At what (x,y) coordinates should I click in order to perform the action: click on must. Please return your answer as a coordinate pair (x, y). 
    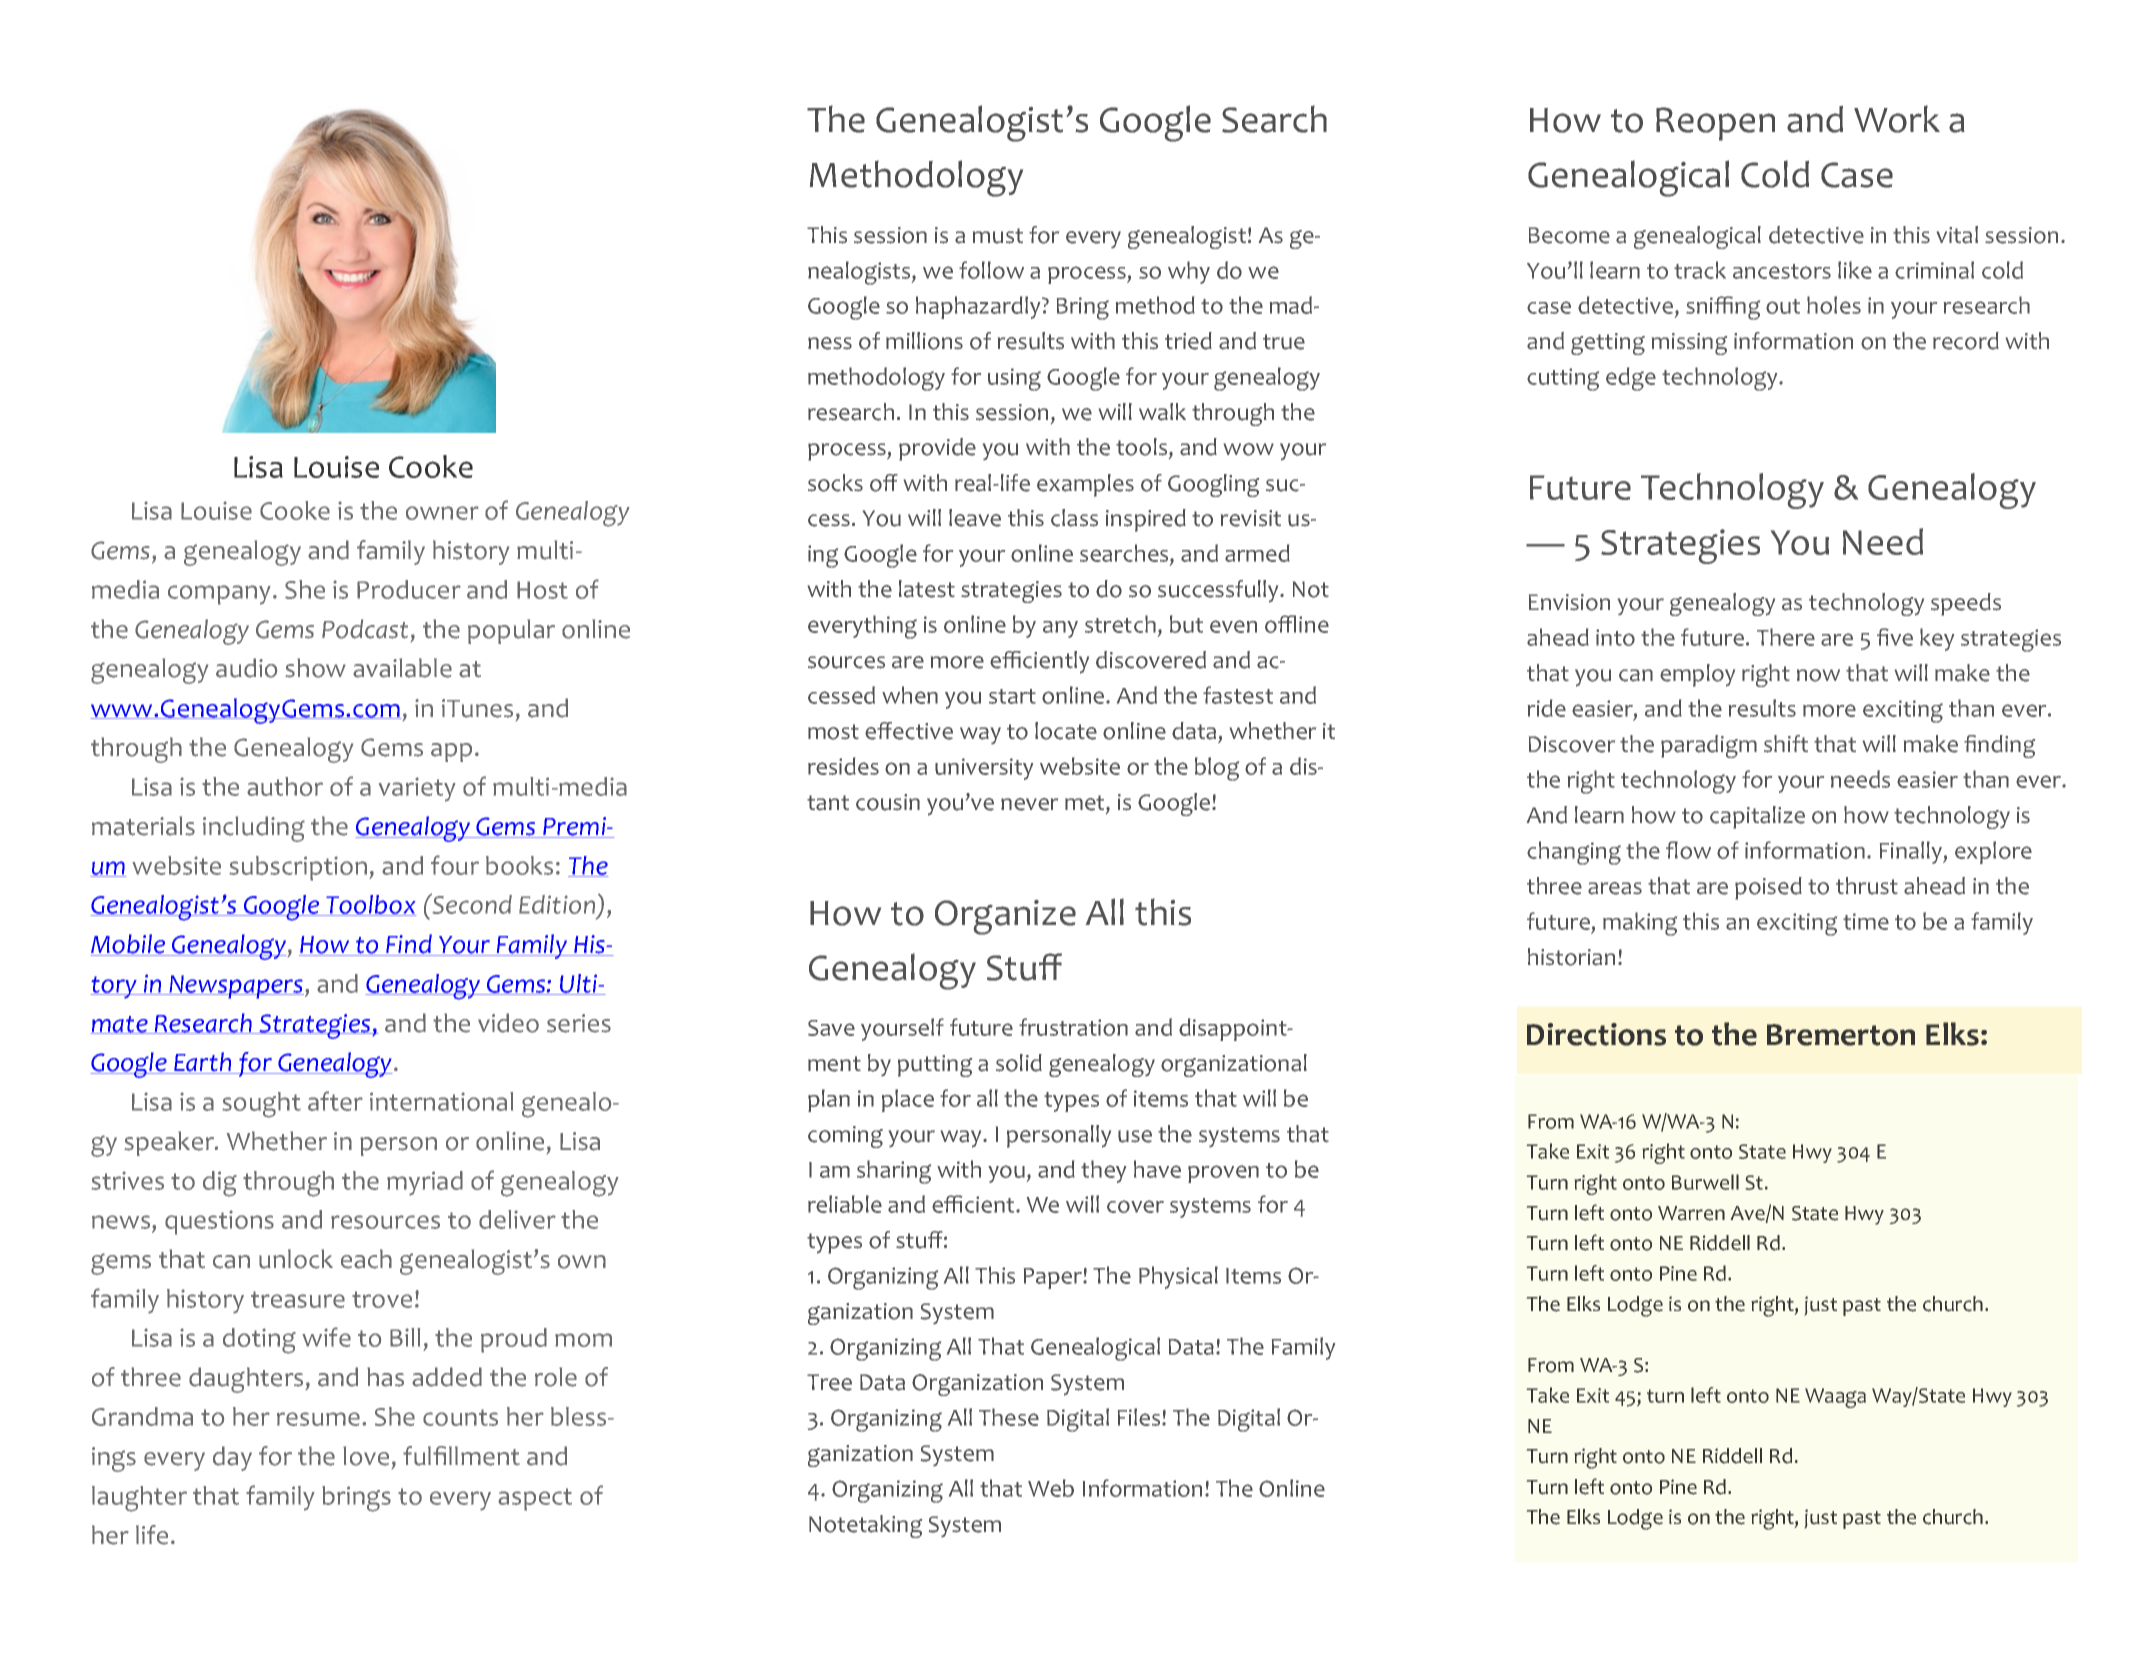
    Looking at the image, I should click on (998, 236).
